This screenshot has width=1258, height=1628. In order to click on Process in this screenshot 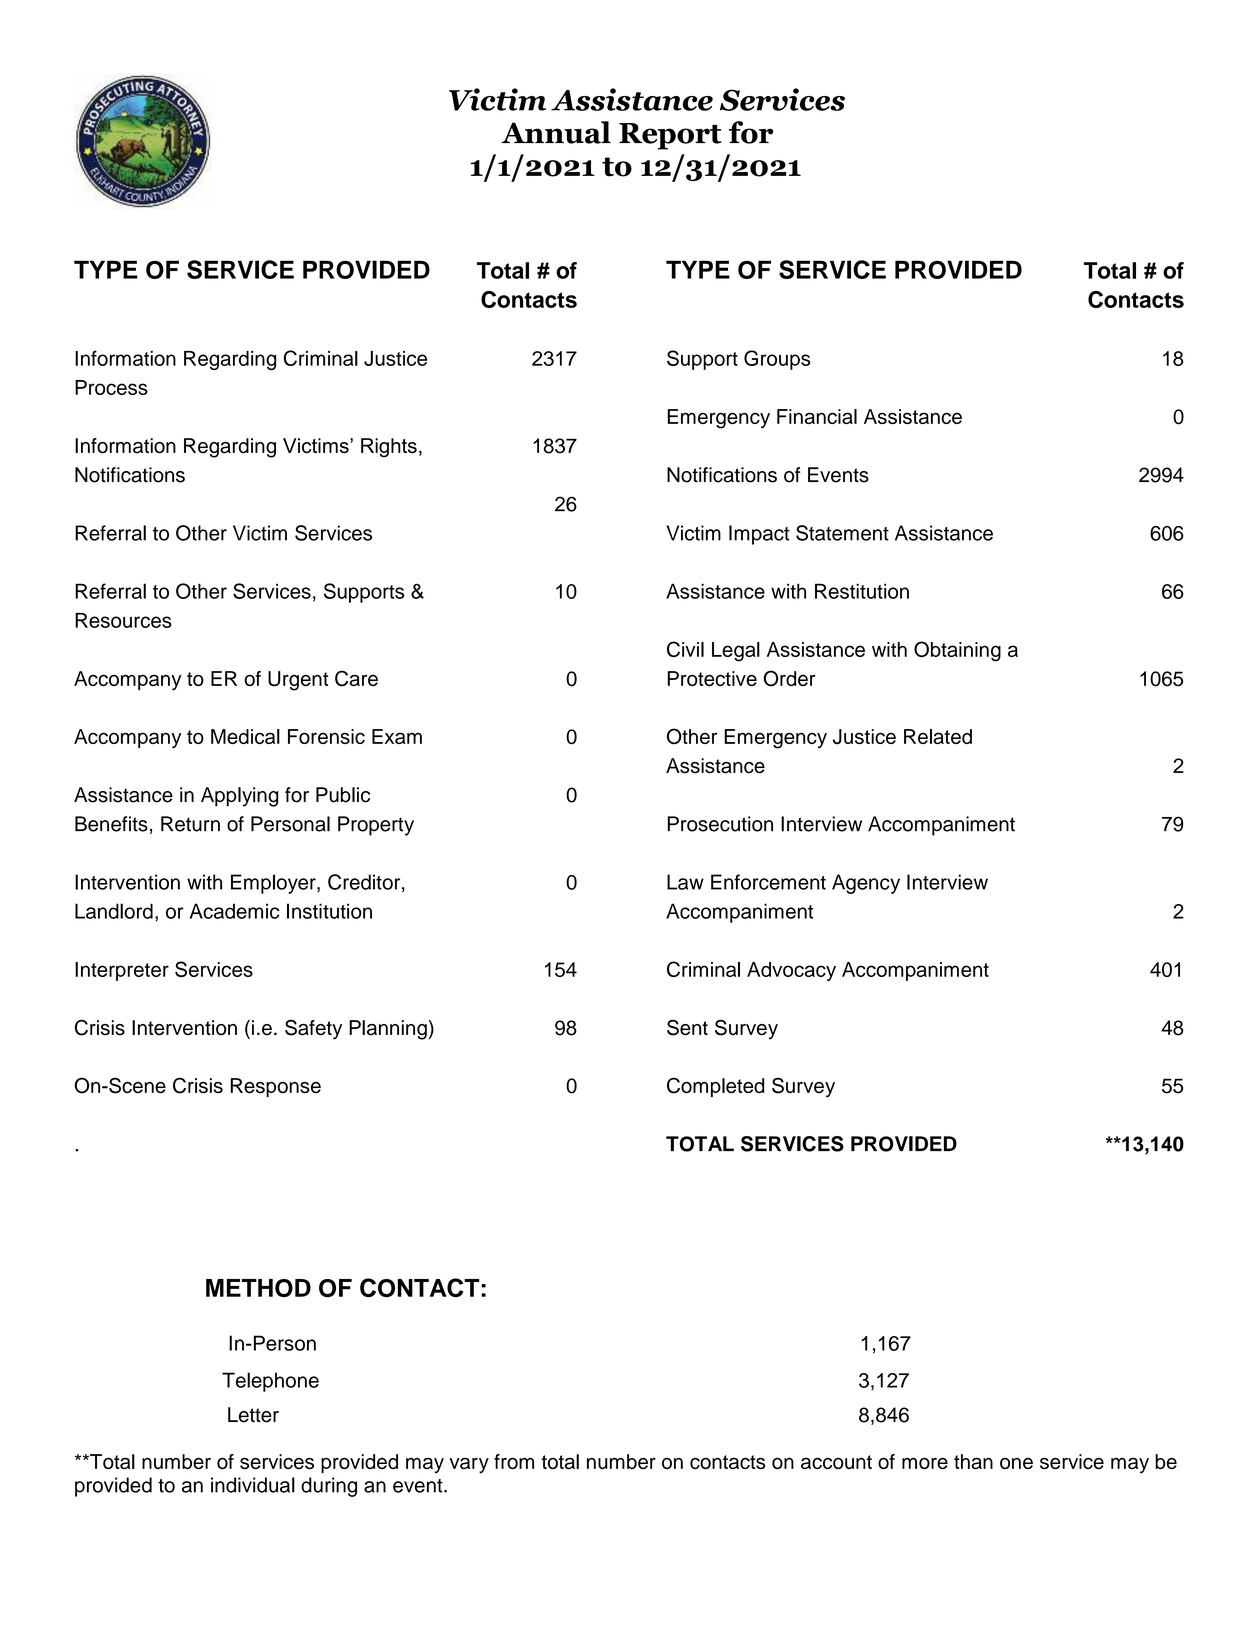, I will do `click(111, 387)`.
